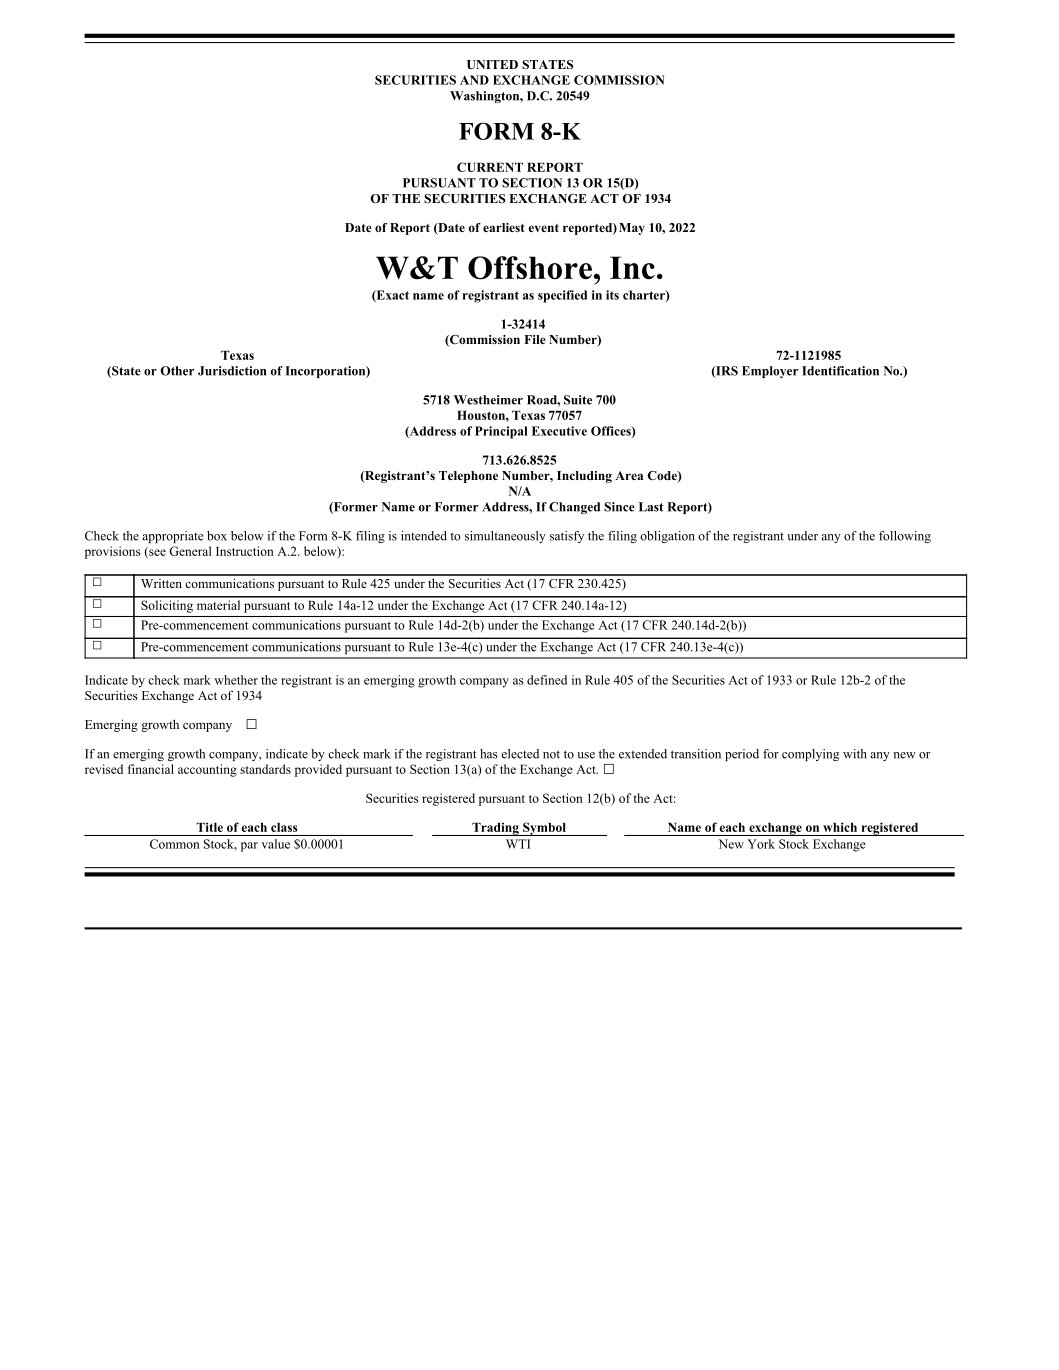 The height and width of the screenshot is (1370, 1059). I want to click on Title, so click(209, 827).
